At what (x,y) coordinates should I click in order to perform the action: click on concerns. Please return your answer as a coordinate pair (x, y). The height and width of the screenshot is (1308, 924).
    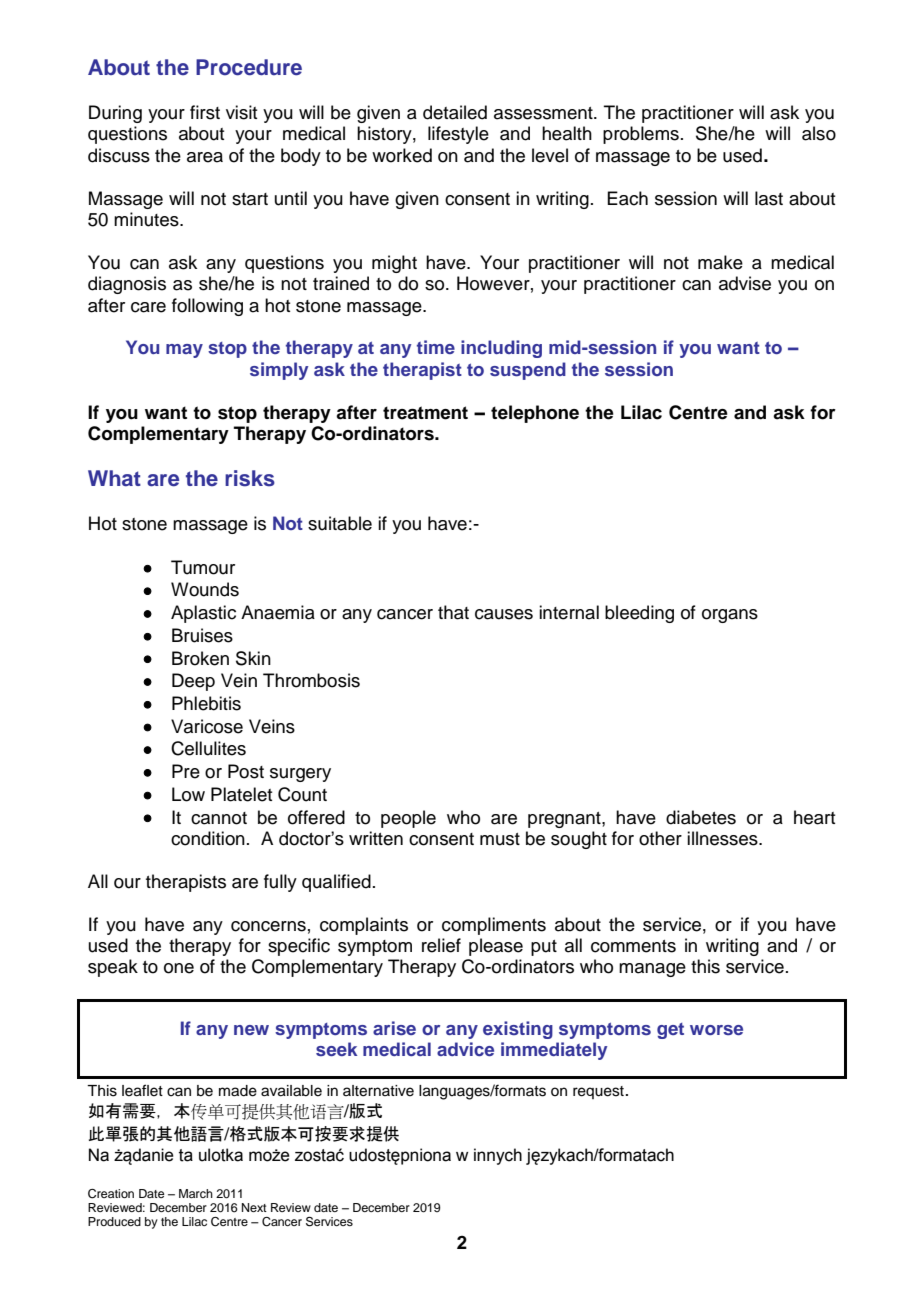
    Looking at the image, I should click on (268, 926).
